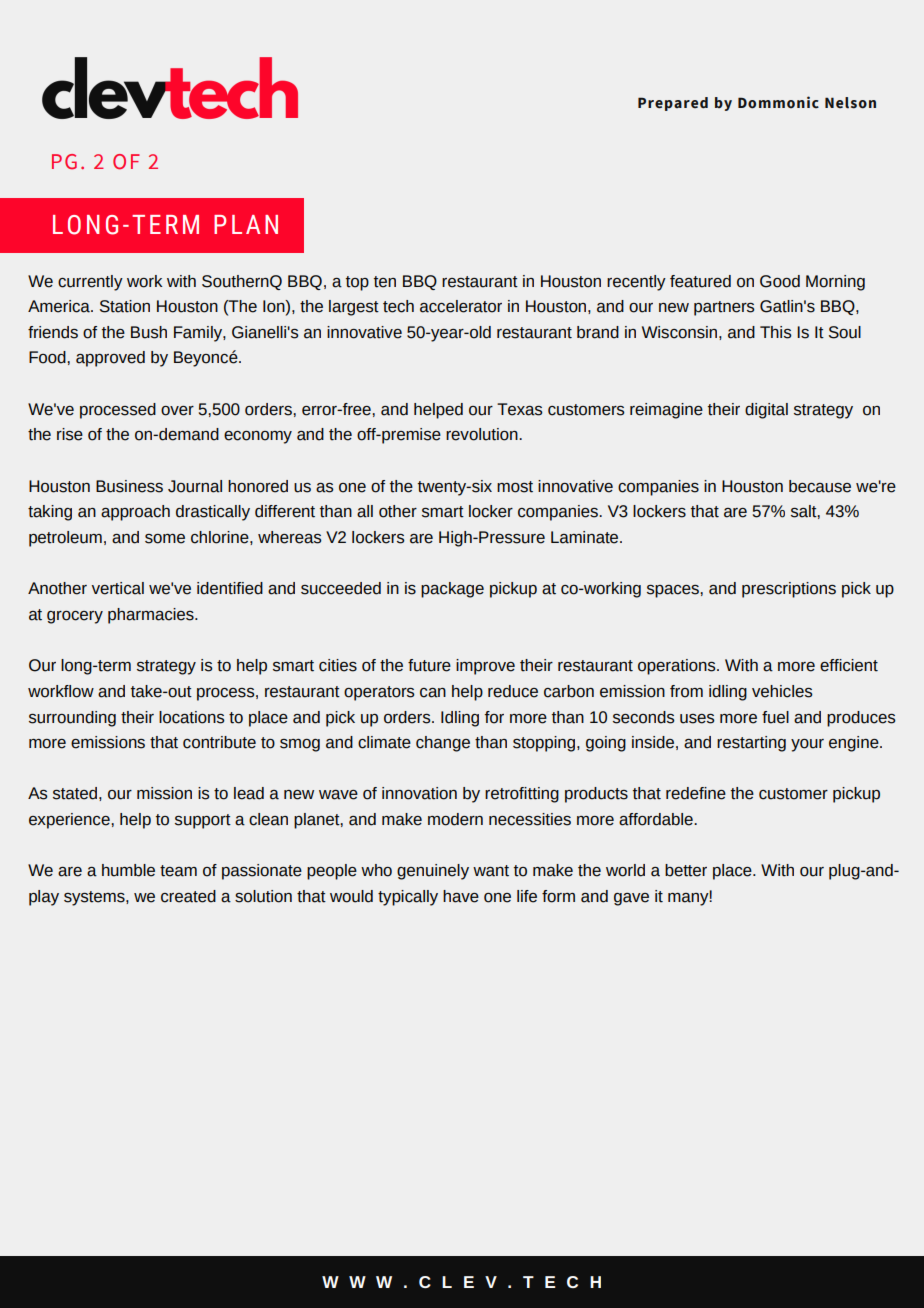 This screenshot has height=1308, width=924. Describe the element at coordinates (775, 332) in the screenshot. I see `This` at that location.
